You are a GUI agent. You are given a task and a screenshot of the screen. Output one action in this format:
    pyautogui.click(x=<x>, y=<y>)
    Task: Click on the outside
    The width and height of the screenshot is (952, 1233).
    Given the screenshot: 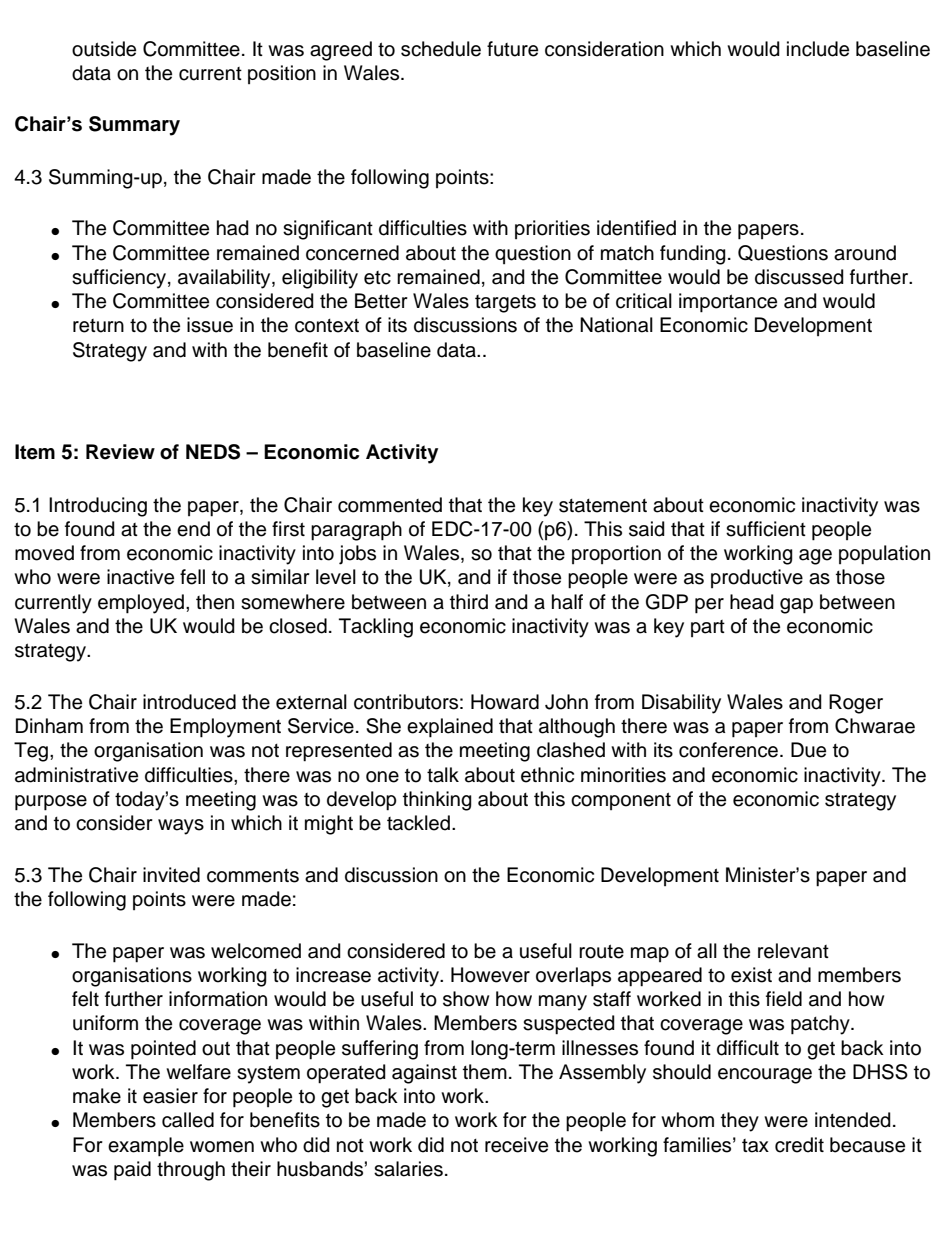 What is the action you would take?
    pyautogui.click(x=104, y=49)
